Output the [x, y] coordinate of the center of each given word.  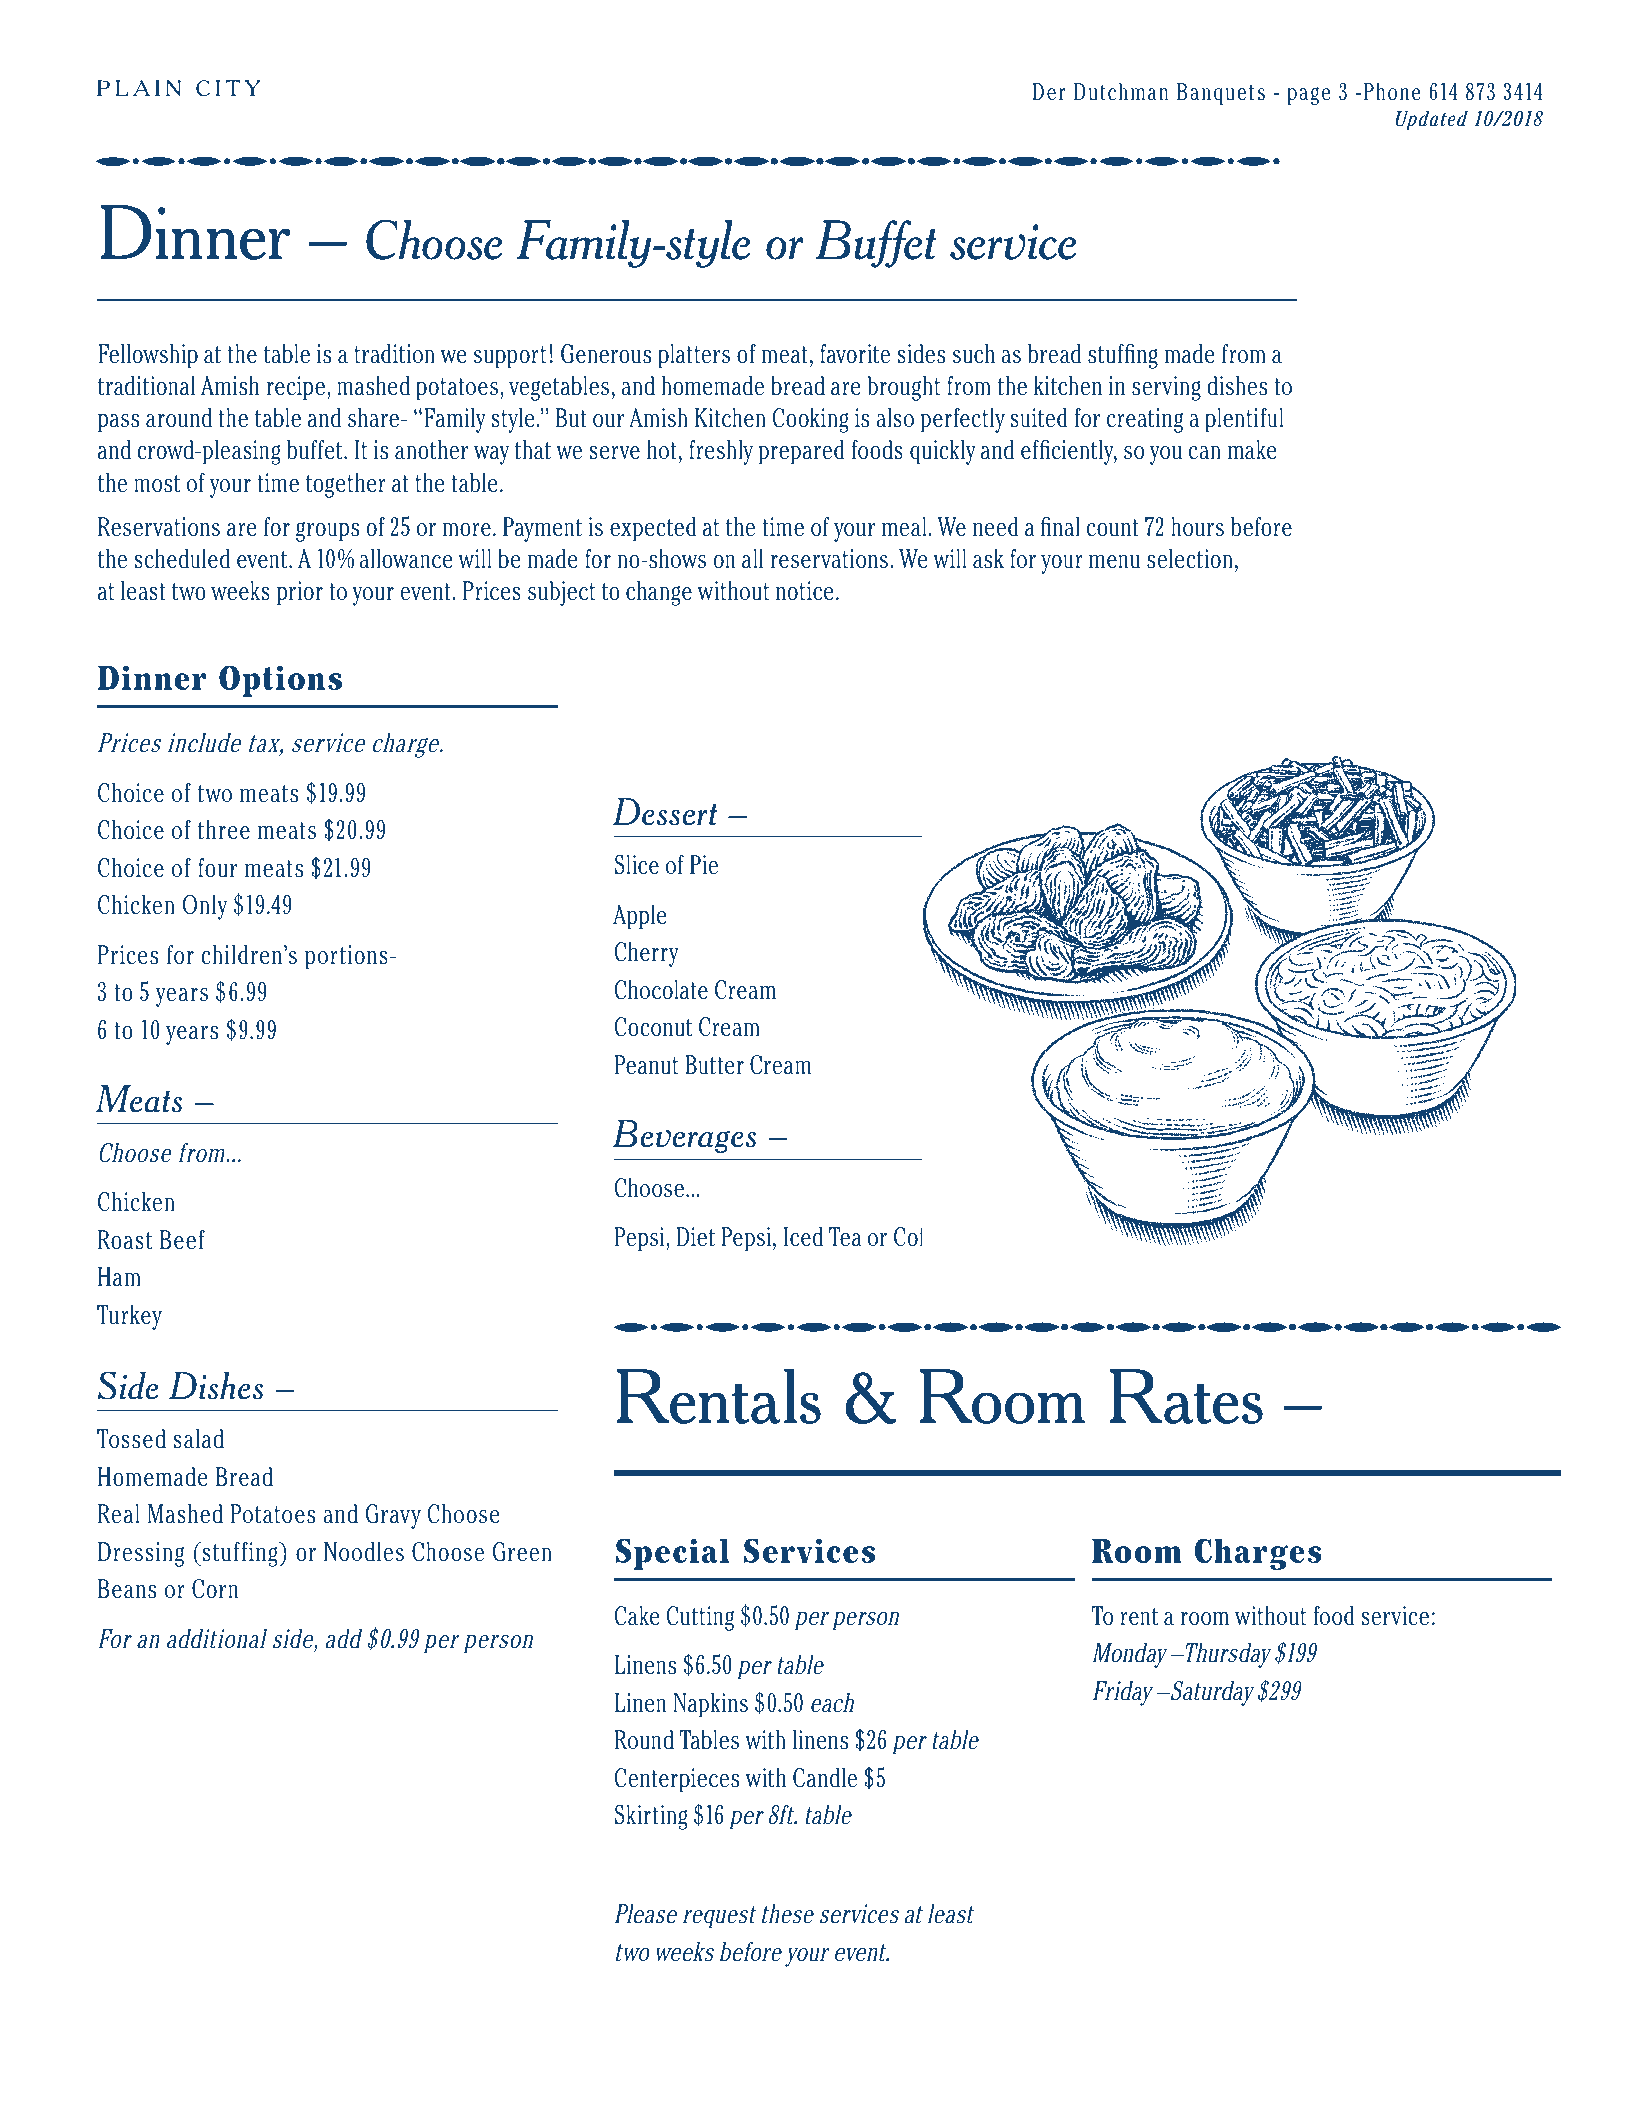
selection [1190, 559]
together [346, 485]
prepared [802, 452]
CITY [228, 88]
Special [673, 1554]
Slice [637, 865]
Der [1049, 92]
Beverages [684, 1136]
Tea [845, 1237]
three [224, 830]
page [1309, 96]
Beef [182, 1240]
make [1252, 450]
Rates [1186, 1396]
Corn [215, 1589]
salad [198, 1439]
